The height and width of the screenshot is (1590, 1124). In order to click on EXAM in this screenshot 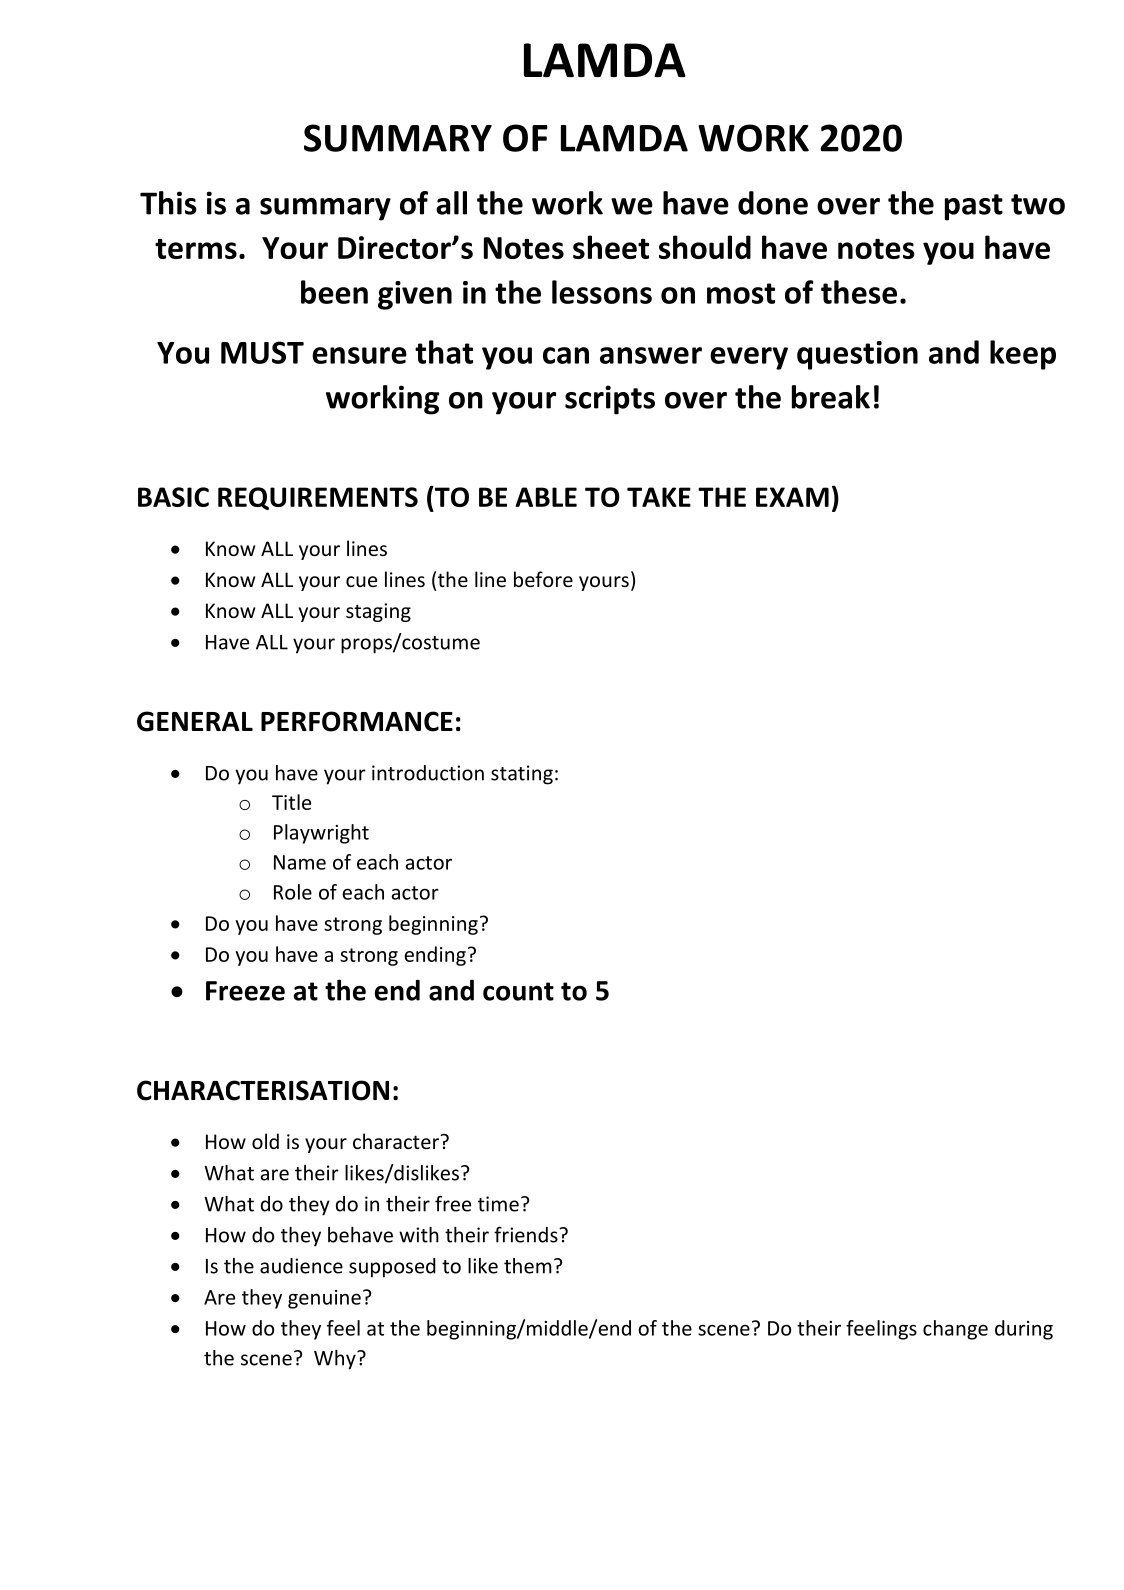, I will do `click(792, 497)`.
